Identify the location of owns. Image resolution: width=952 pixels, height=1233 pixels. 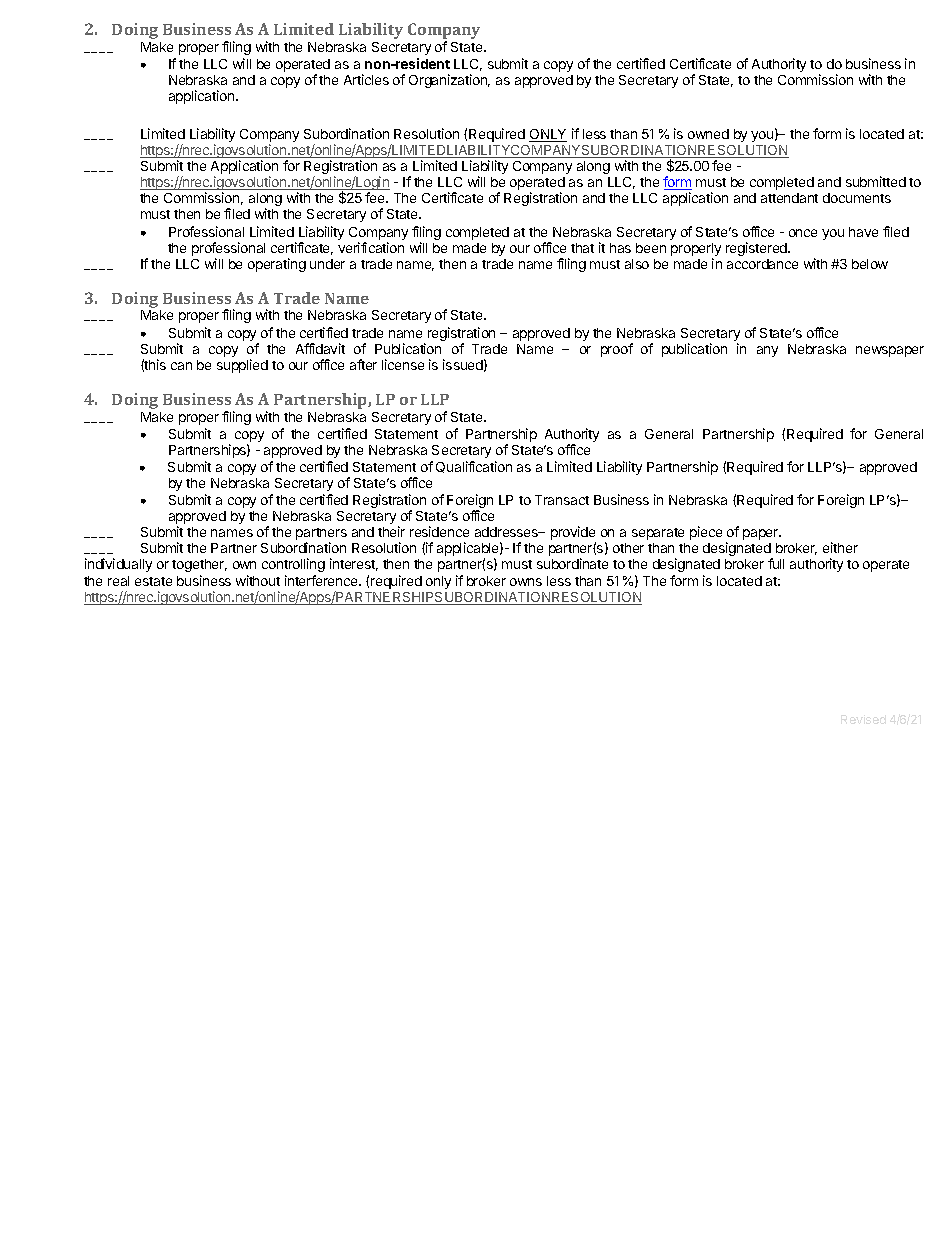
(526, 582).
